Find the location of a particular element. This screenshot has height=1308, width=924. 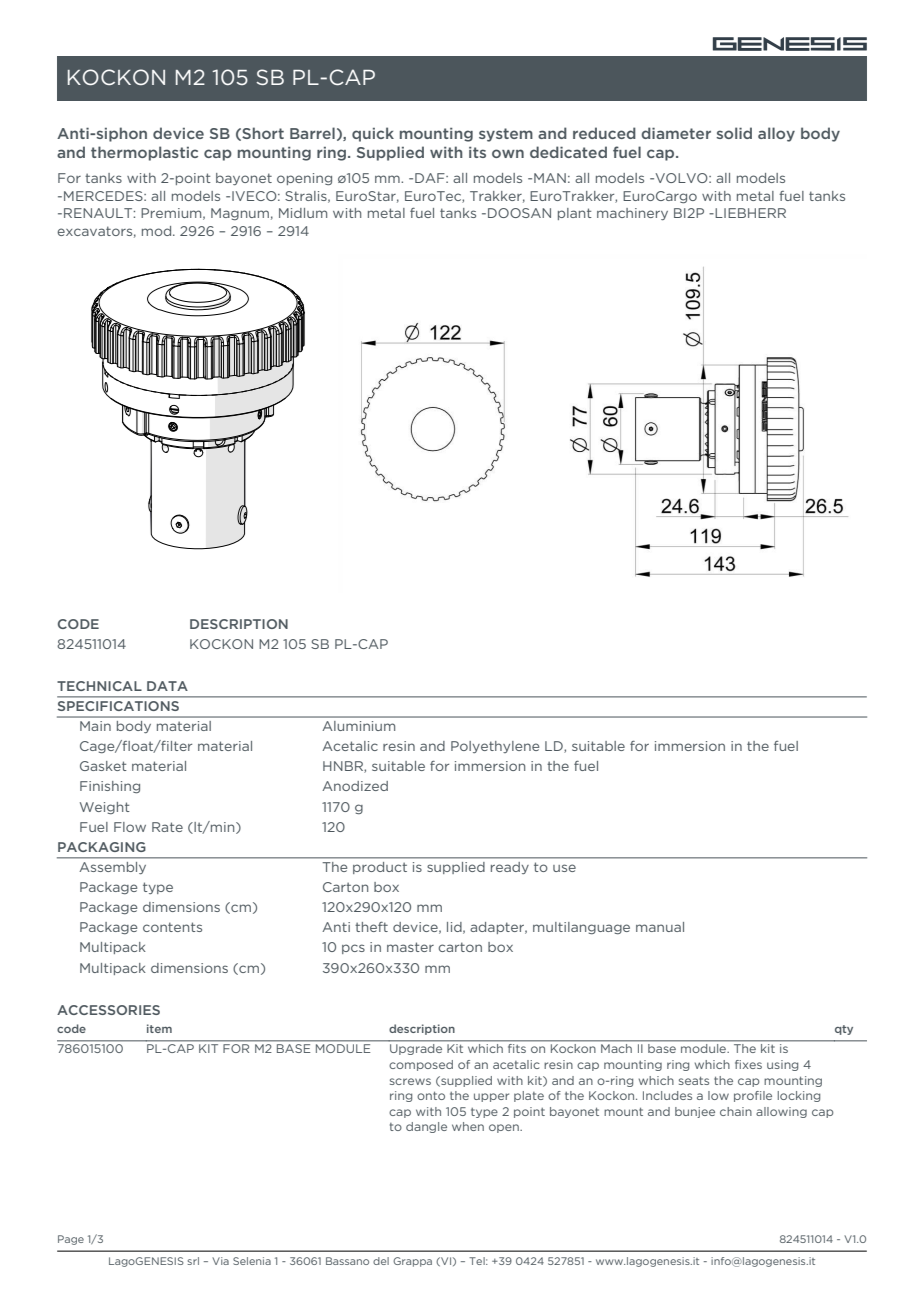

srl is located at coordinates (193, 1261).
